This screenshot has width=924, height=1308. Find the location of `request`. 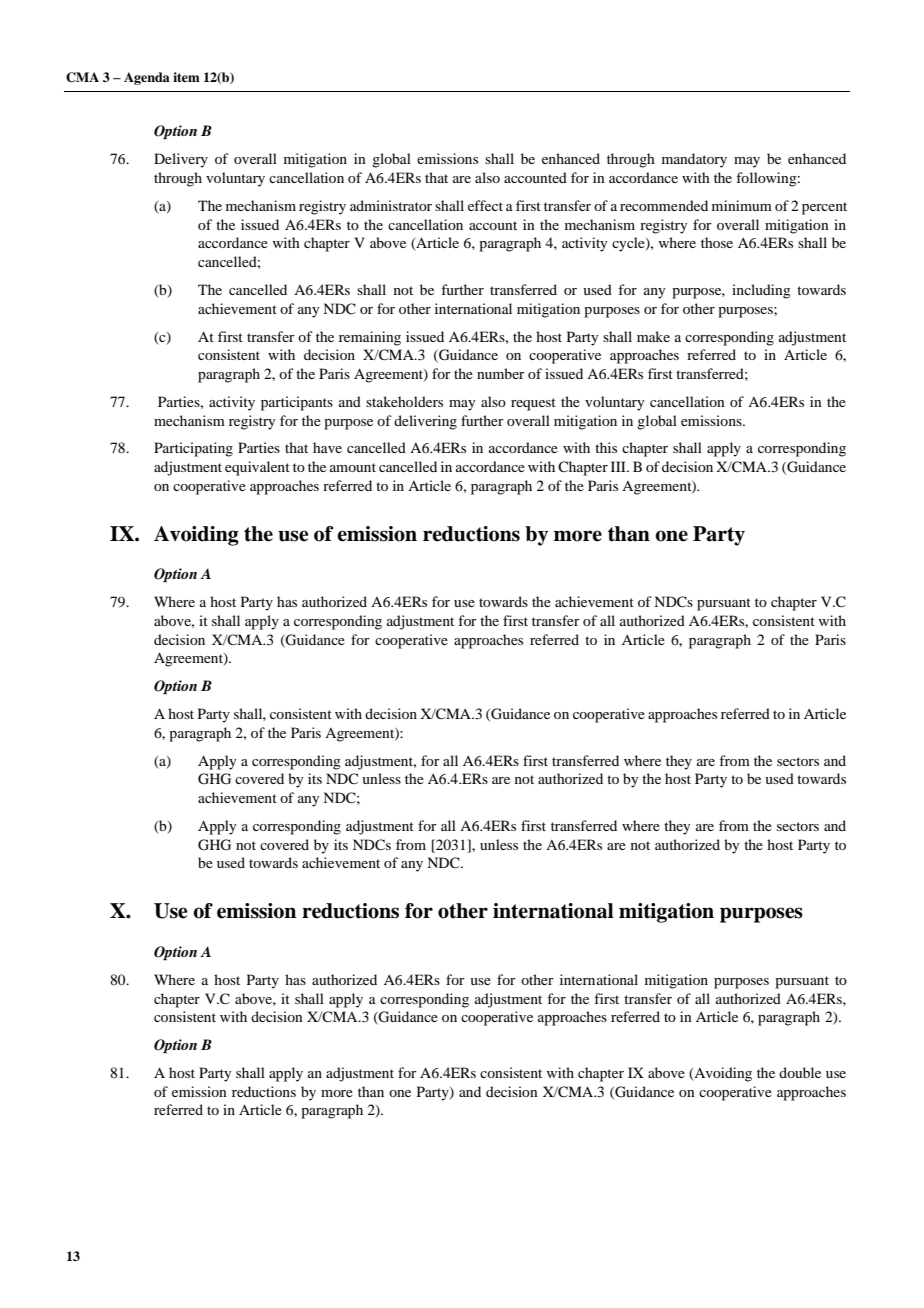

request is located at coordinates (533, 404).
